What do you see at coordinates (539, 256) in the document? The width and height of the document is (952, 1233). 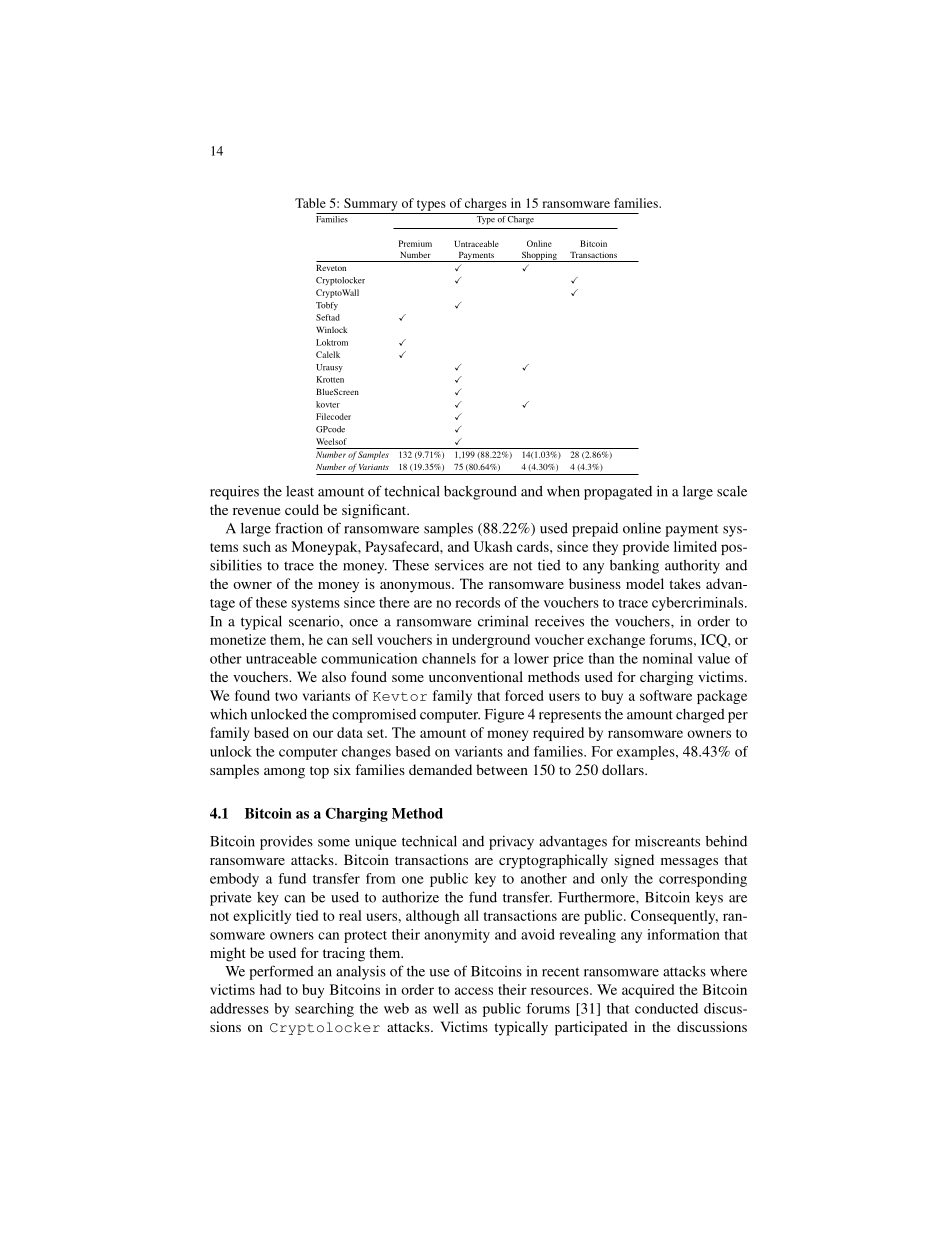 I see `Shopping` at bounding box center [539, 256].
